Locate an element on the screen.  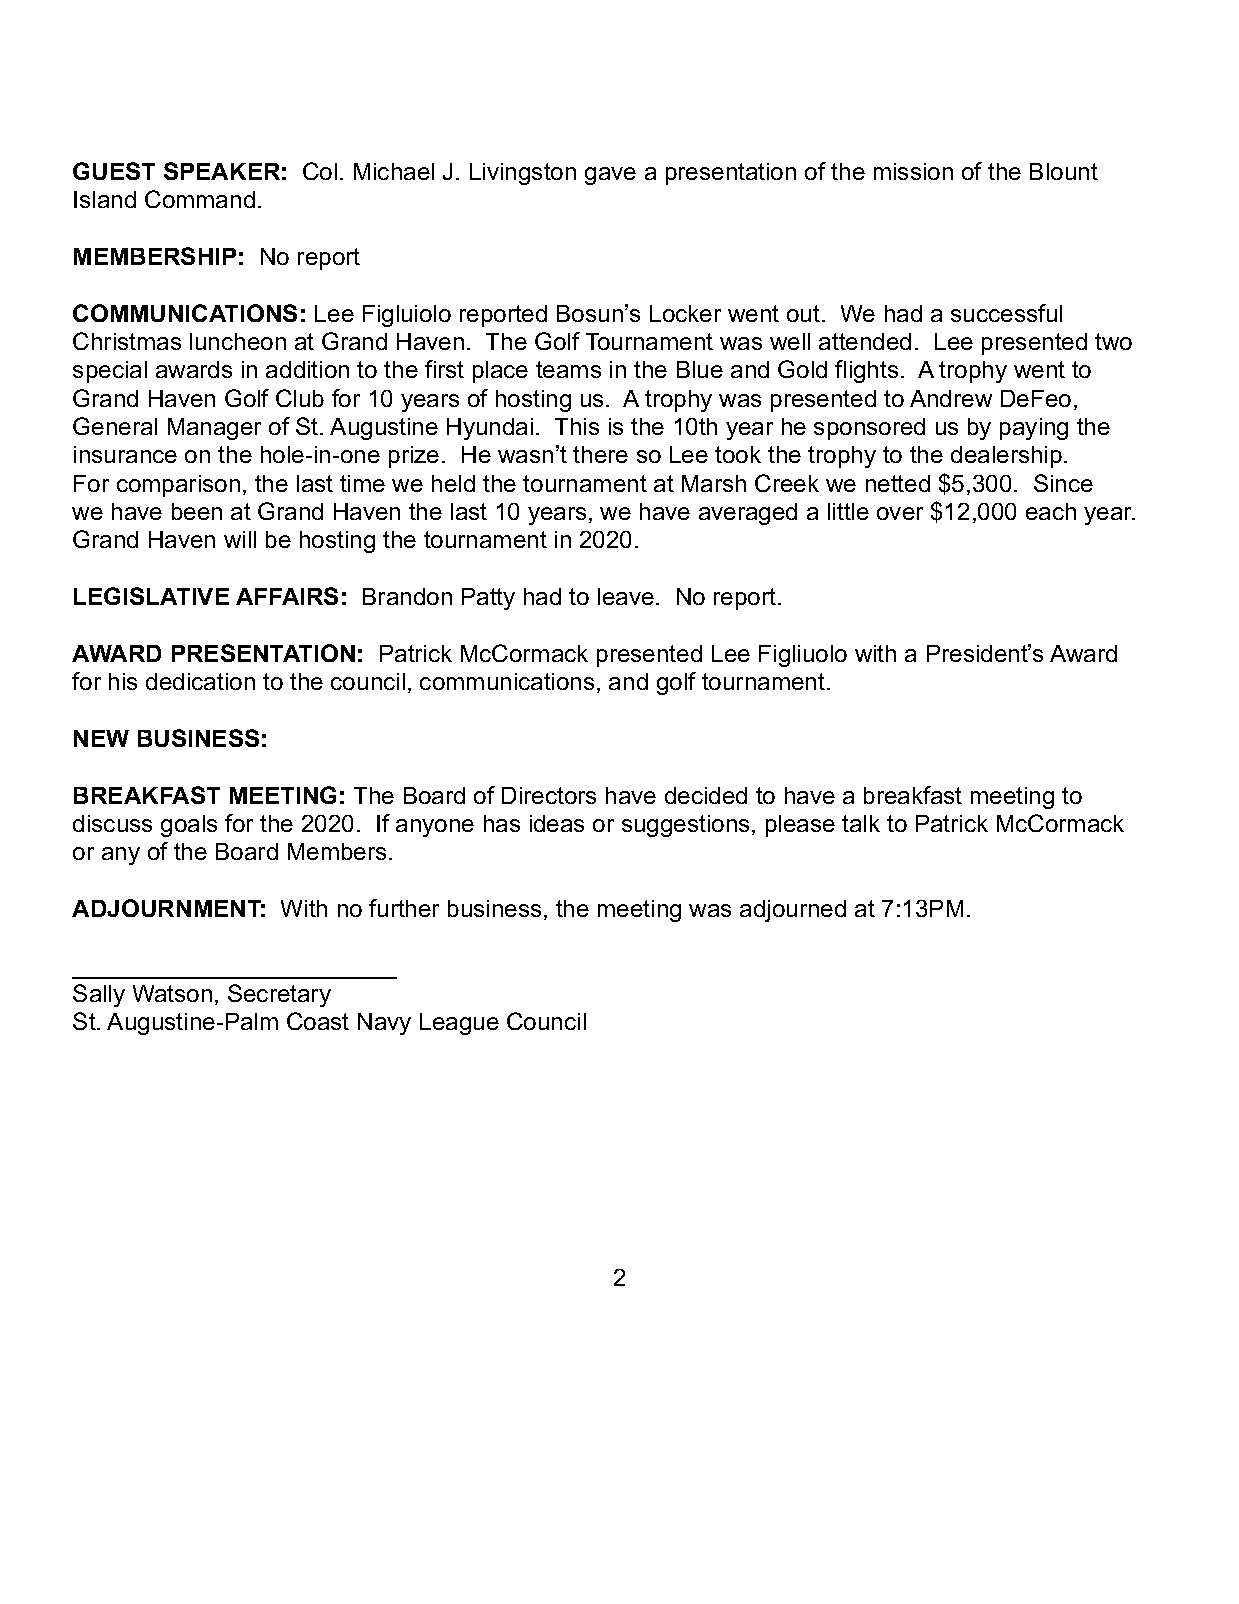
gave is located at coordinates (610, 176).
